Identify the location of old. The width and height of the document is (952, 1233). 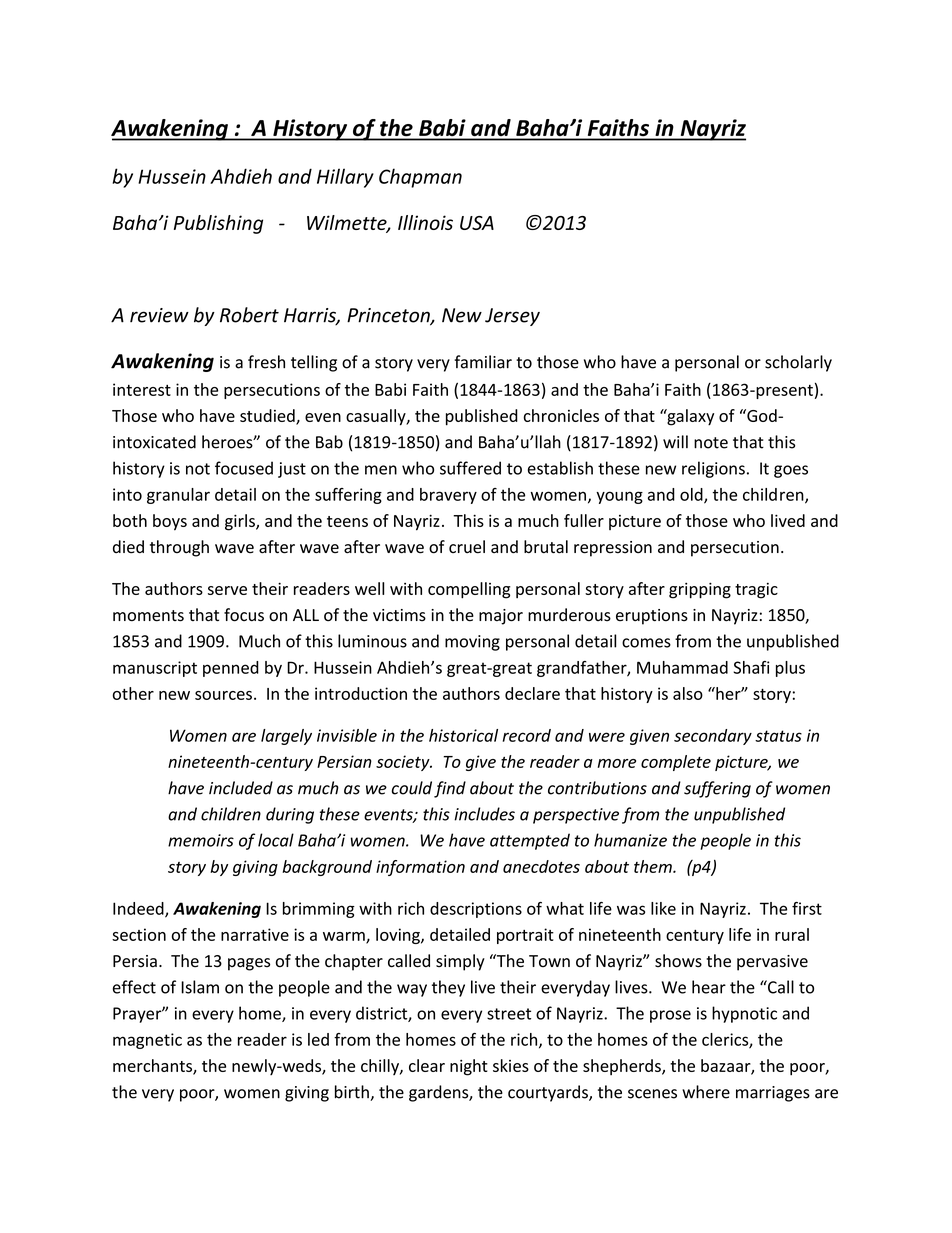
(692, 495).
